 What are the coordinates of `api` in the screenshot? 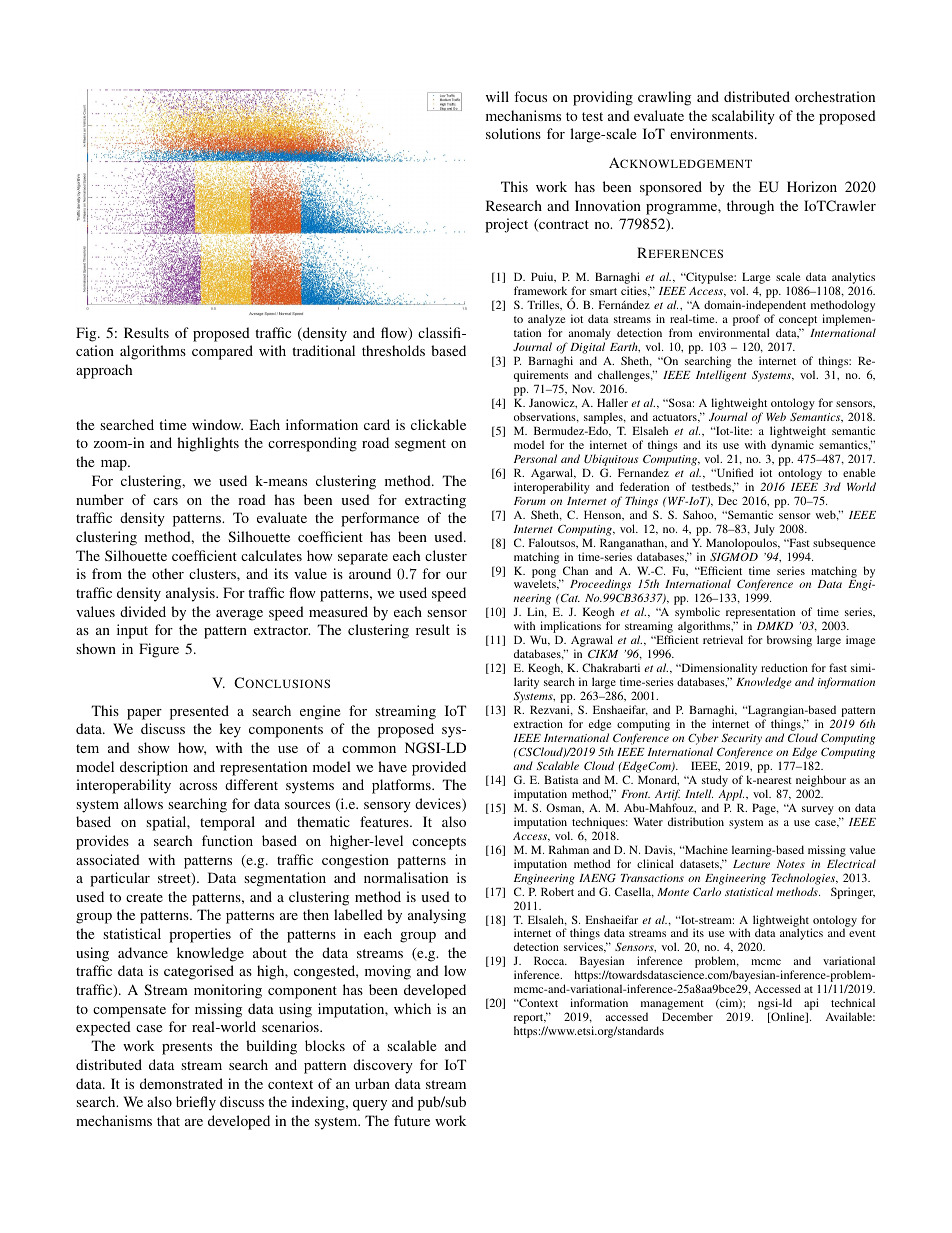 It's located at (811, 1005).
